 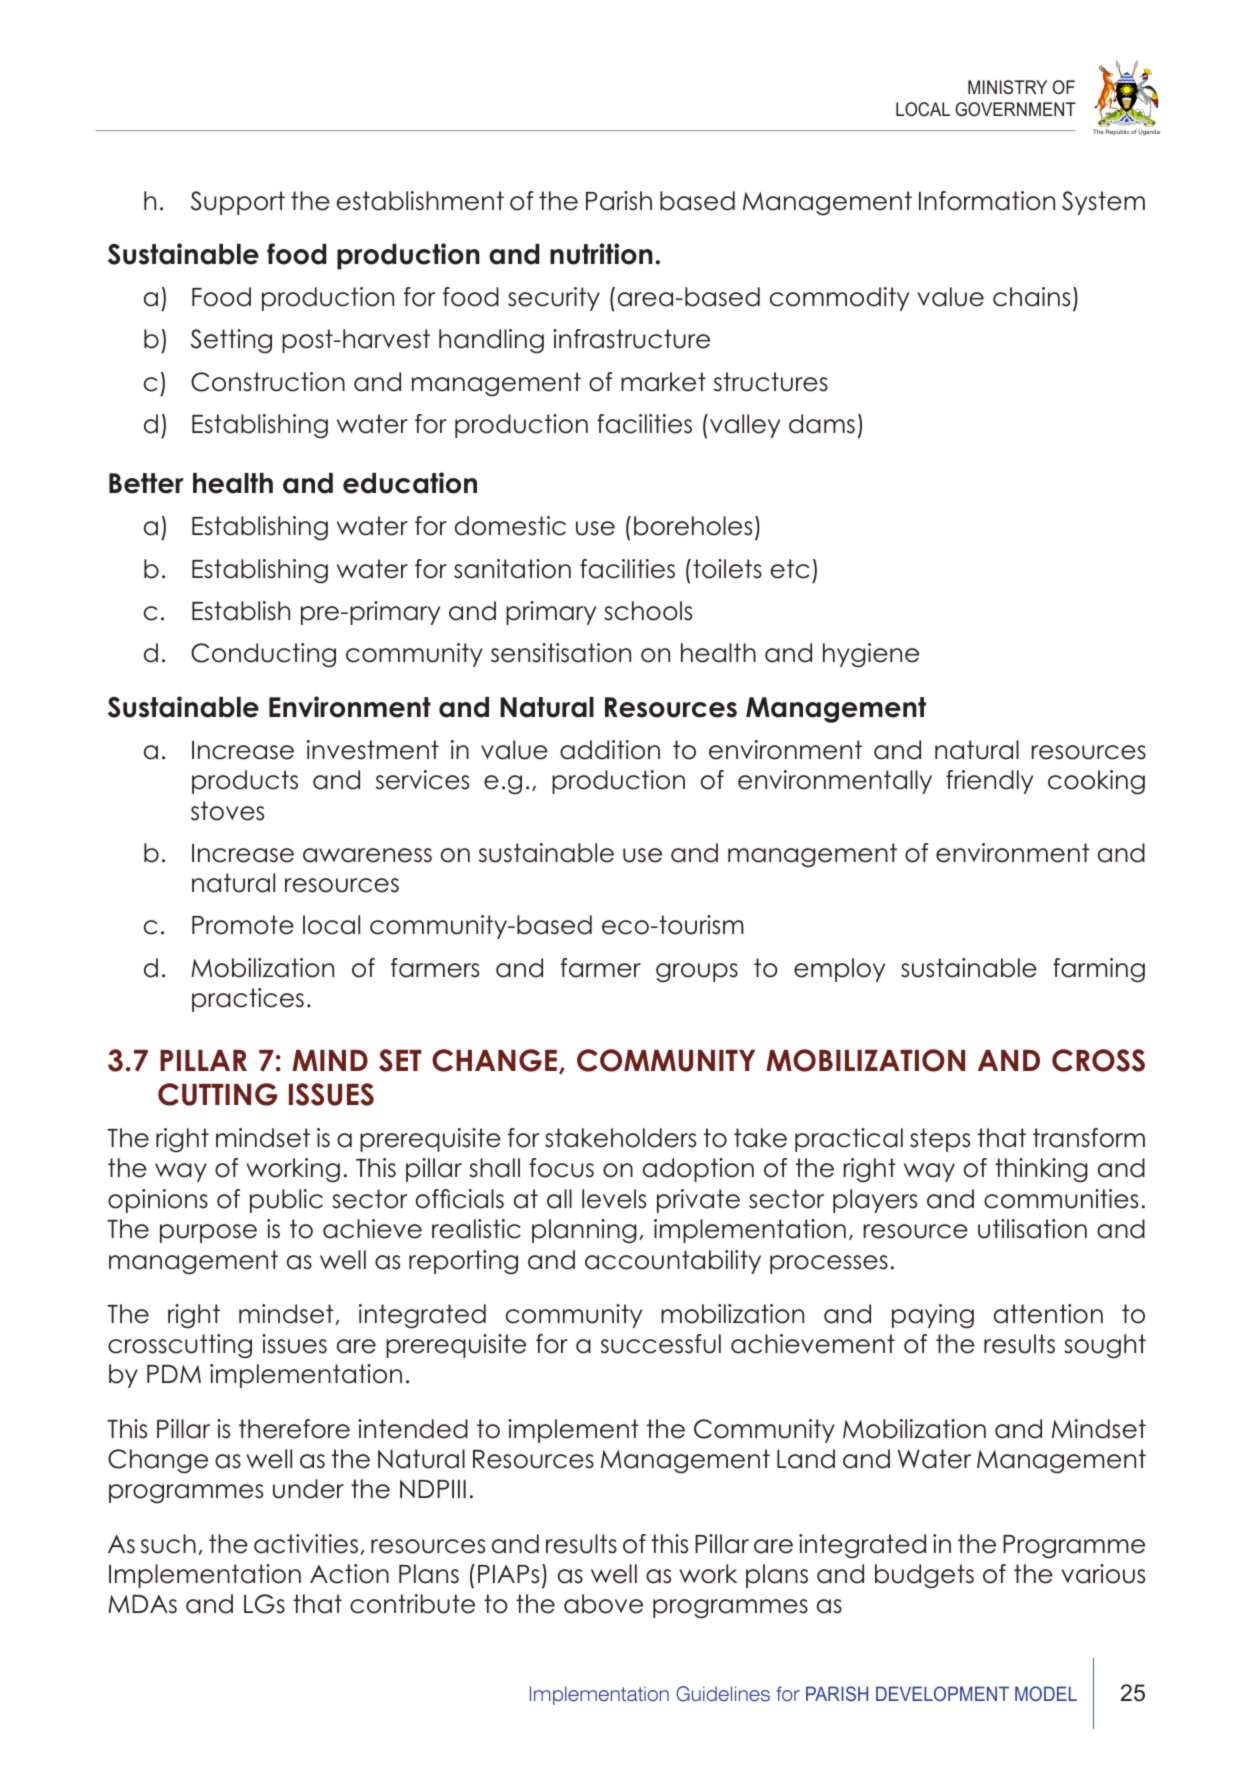 What do you see at coordinates (1099, 970) in the screenshot?
I see `farming` at bounding box center [1099, 970].
